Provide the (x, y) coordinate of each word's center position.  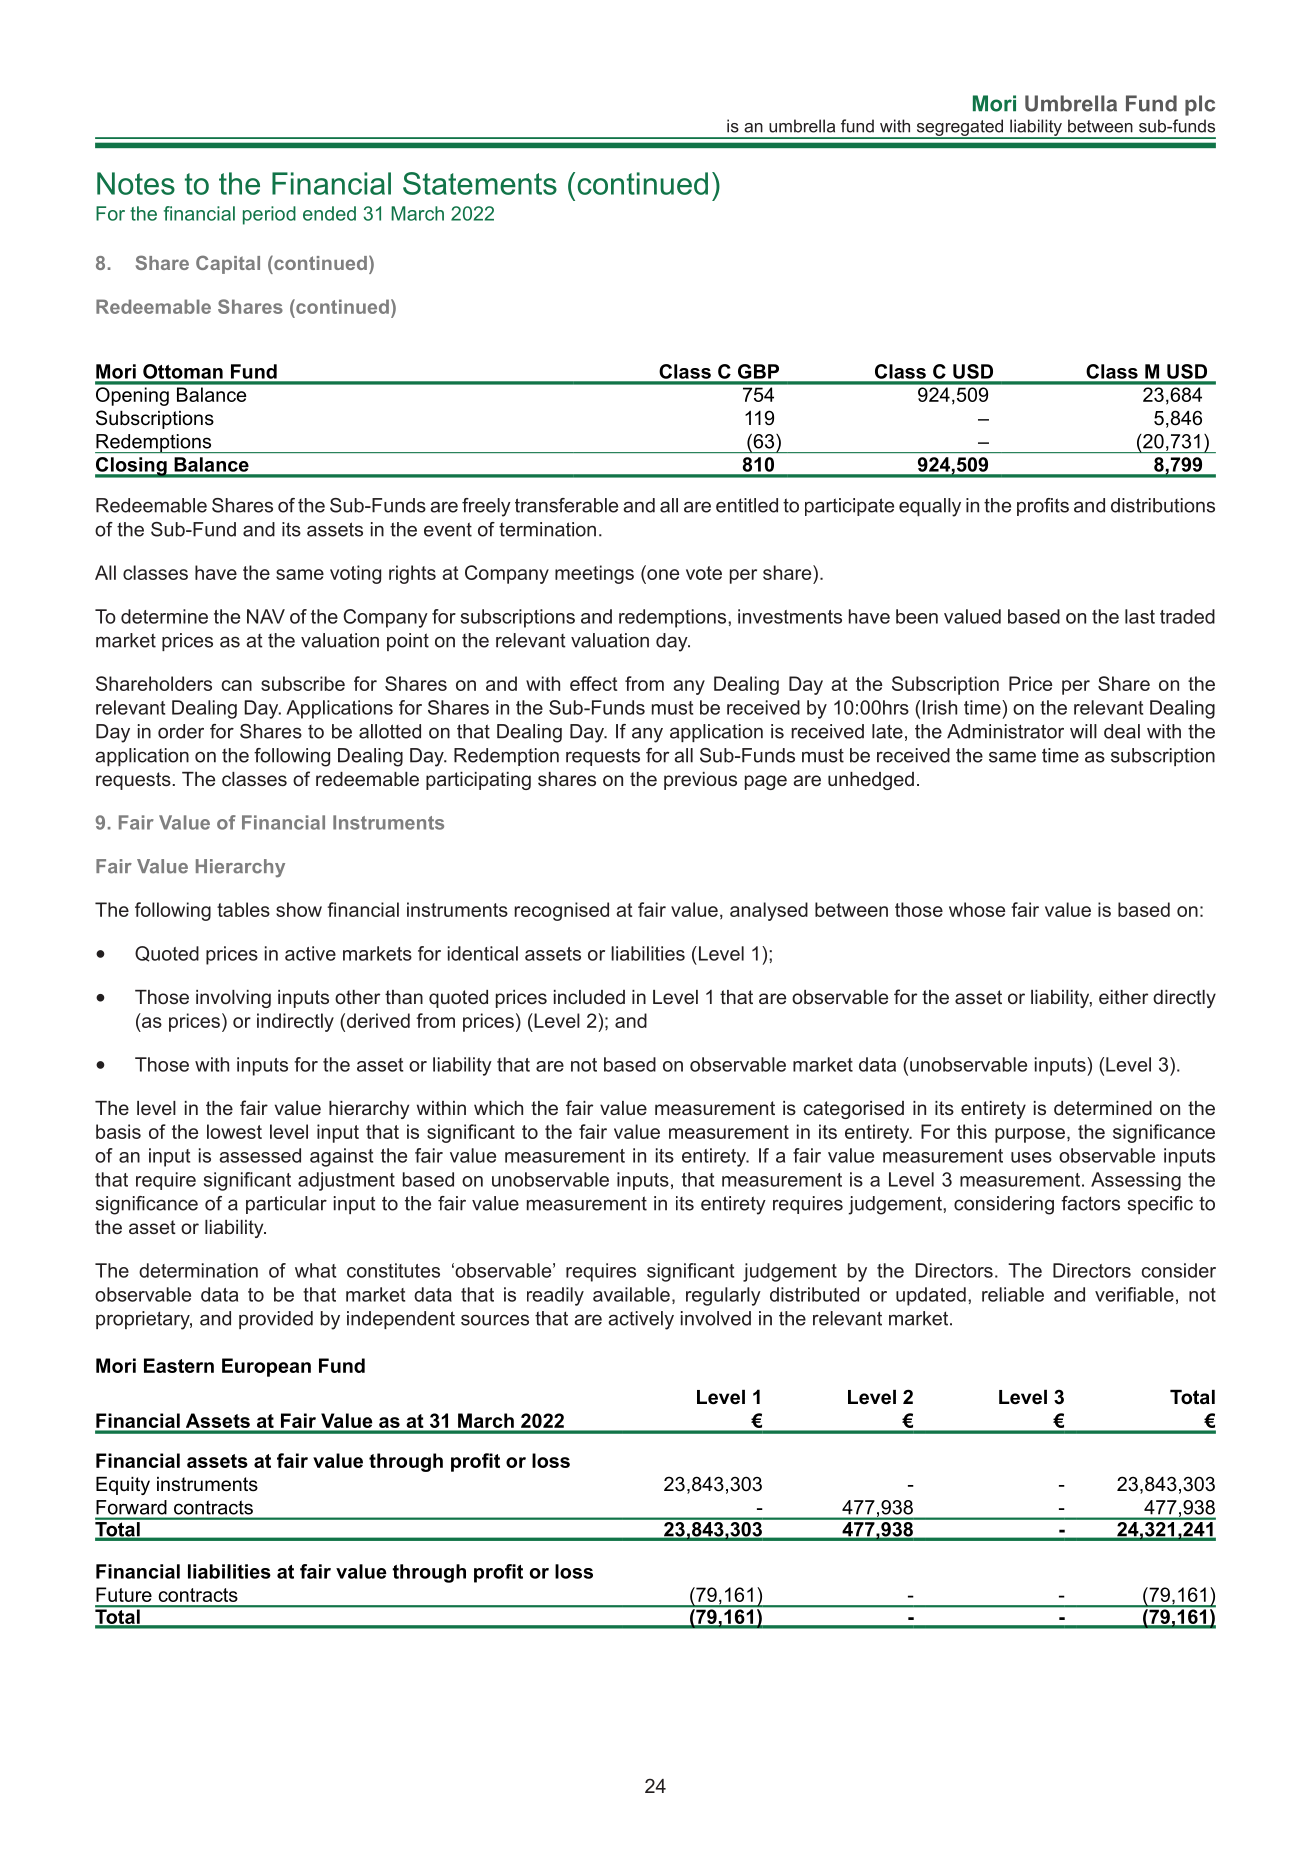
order (181, 731)
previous (700, 781)
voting (355, 574)
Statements (480, 183)
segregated (960, 128)
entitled (747, 505)
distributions (1163, 505)
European (266, 1367)
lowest (234, 1131)
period (269, 215)
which (498, 1108)
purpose (1030, 1135)
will (1083, 731)
